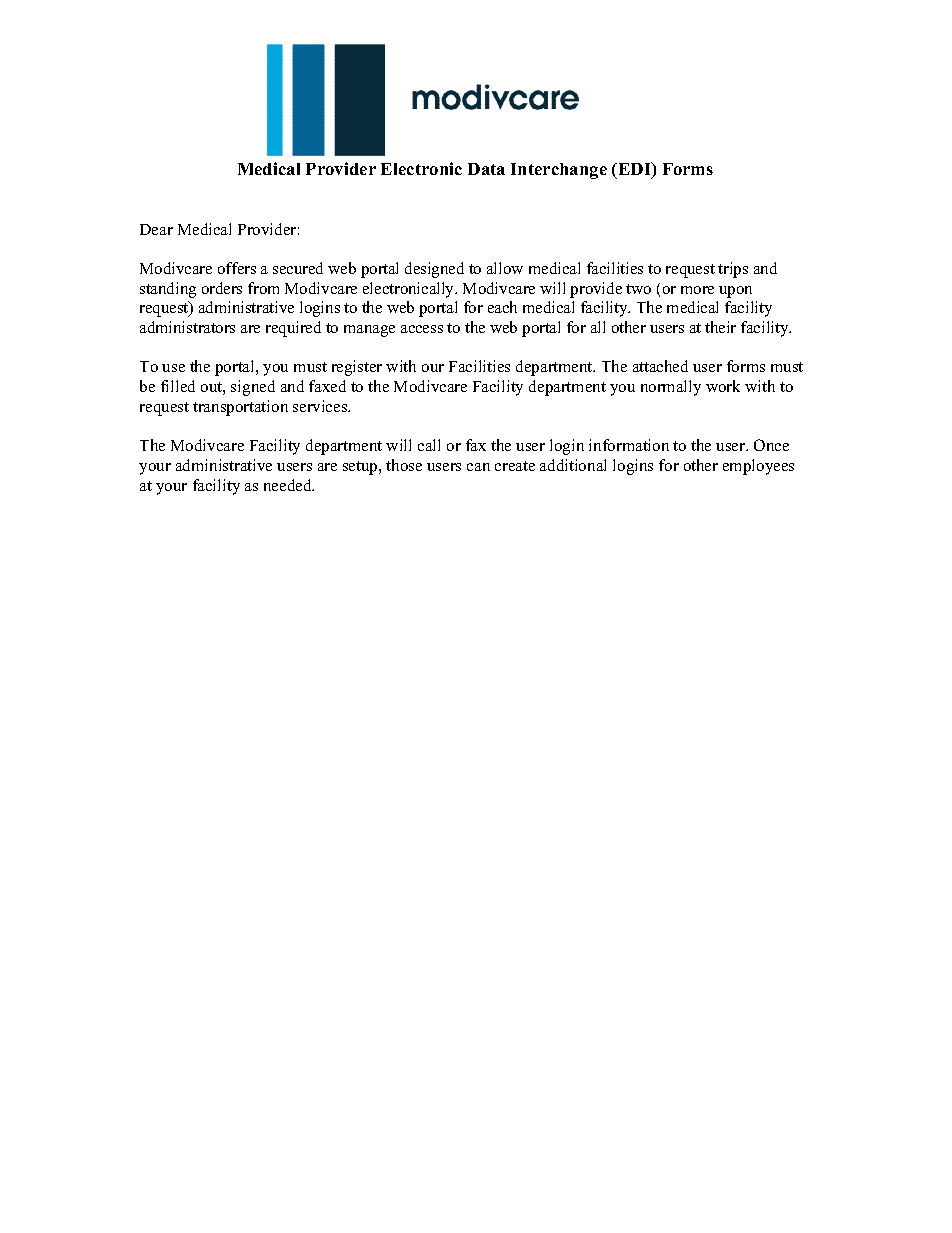 The width and height of the screenshot is (952, 1233). What do you see at coordinates (559, 171) in the screenshot?
I see `Interchange` at bounding box center [559, 171].
